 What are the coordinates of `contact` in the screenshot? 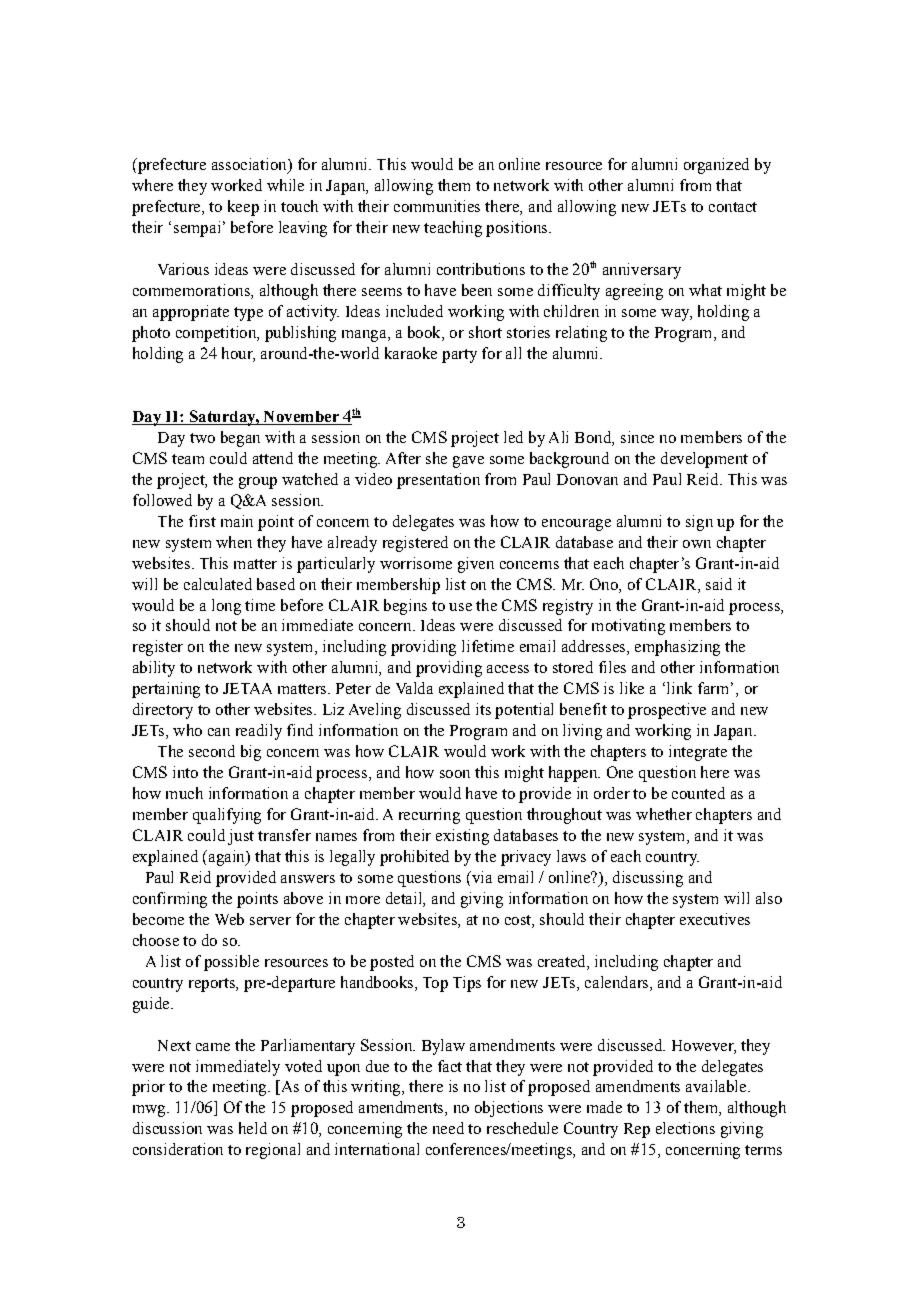 It's located at (733, 207).
